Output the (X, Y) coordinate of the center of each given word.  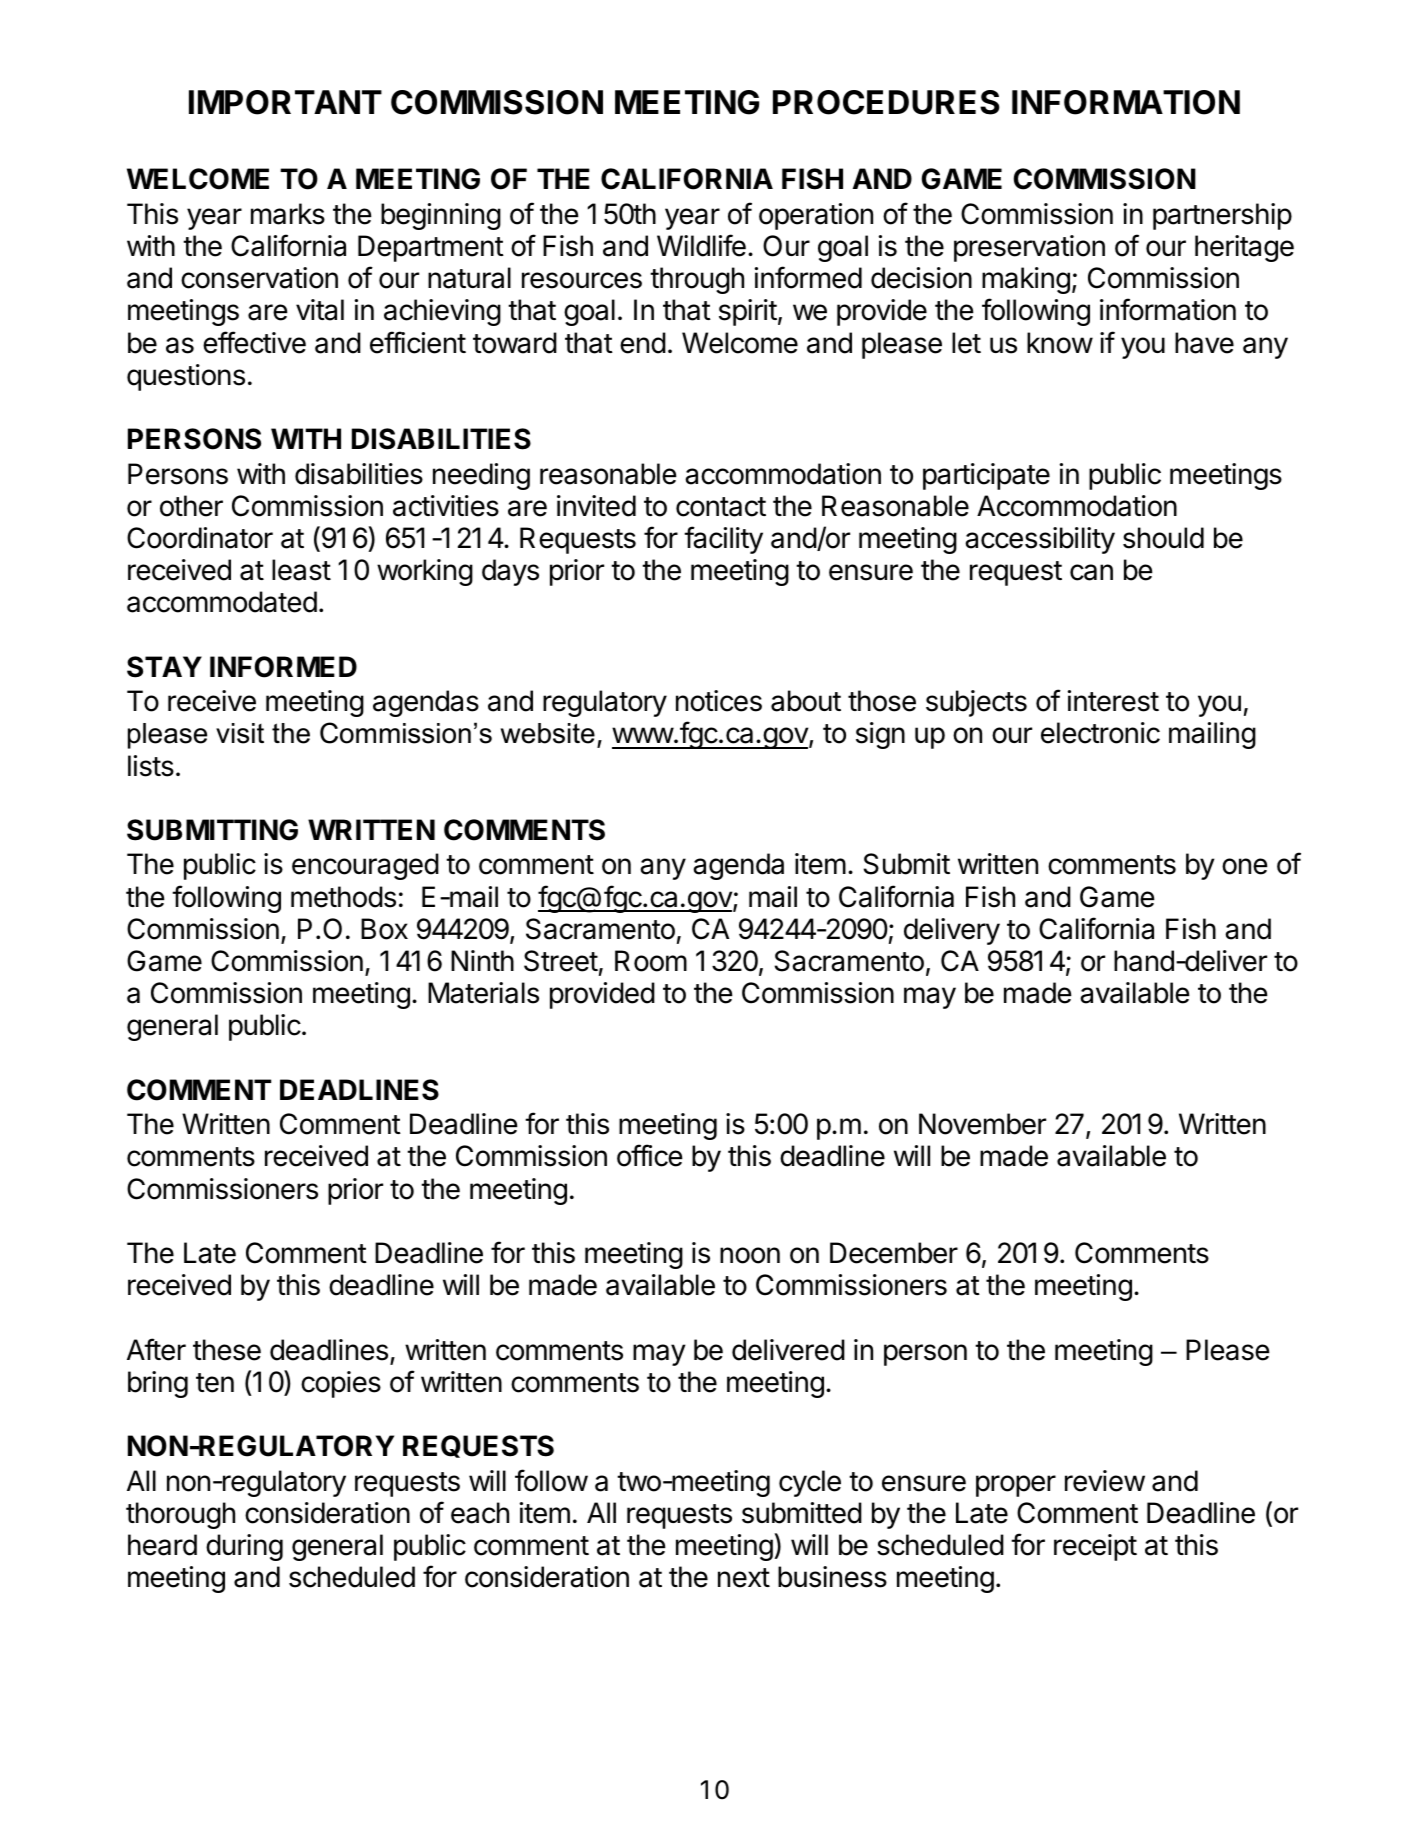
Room (651, 961)
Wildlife (701, 245)
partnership (1222, 216)
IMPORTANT (285, 102)
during (244, 1547)
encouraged (365, 866)
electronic (1100, 733)
